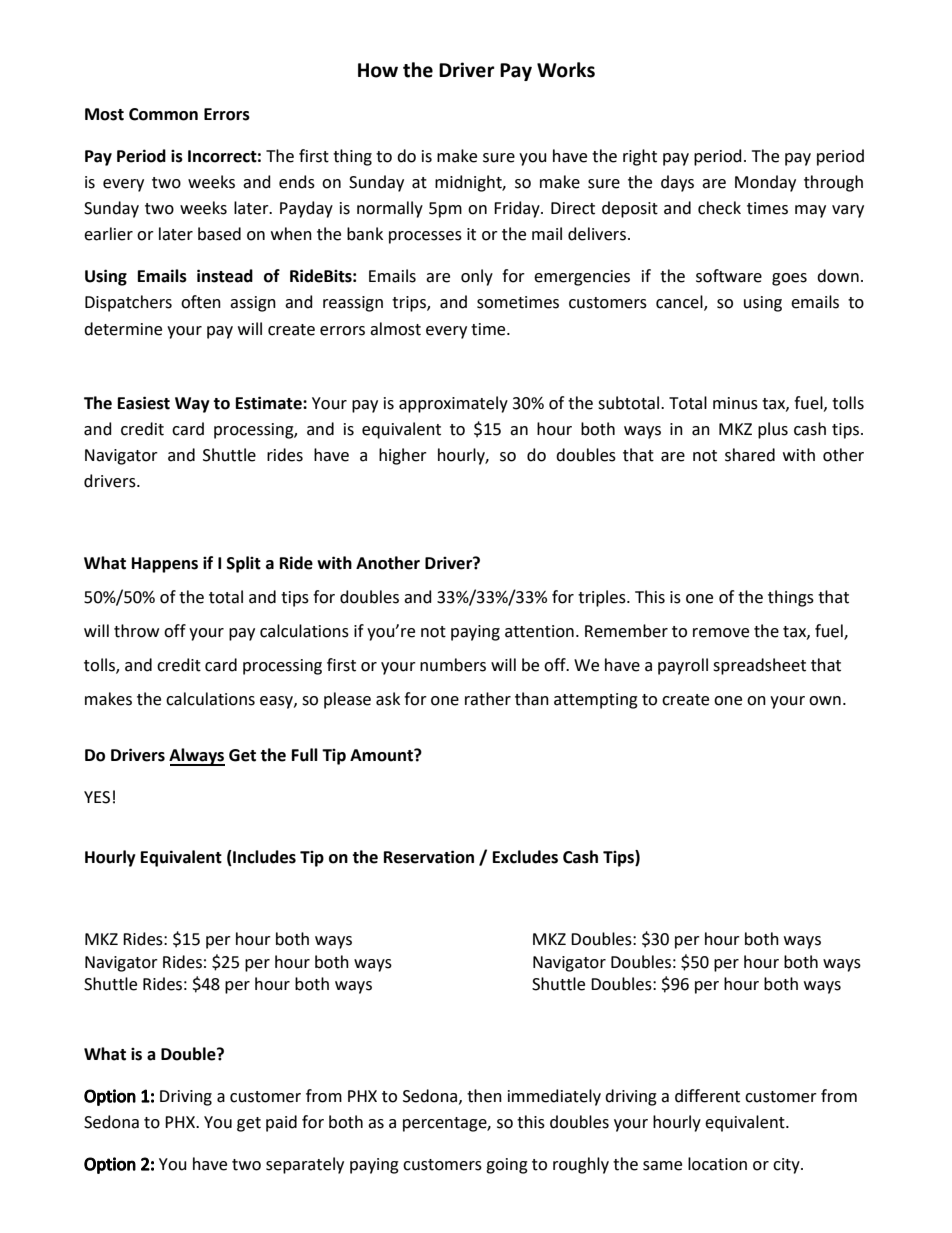 The image size is (952, 1233). What do you see at coordinates (281, 1123) in the document?
I see `paid` at bounding box center [281, 1123].
